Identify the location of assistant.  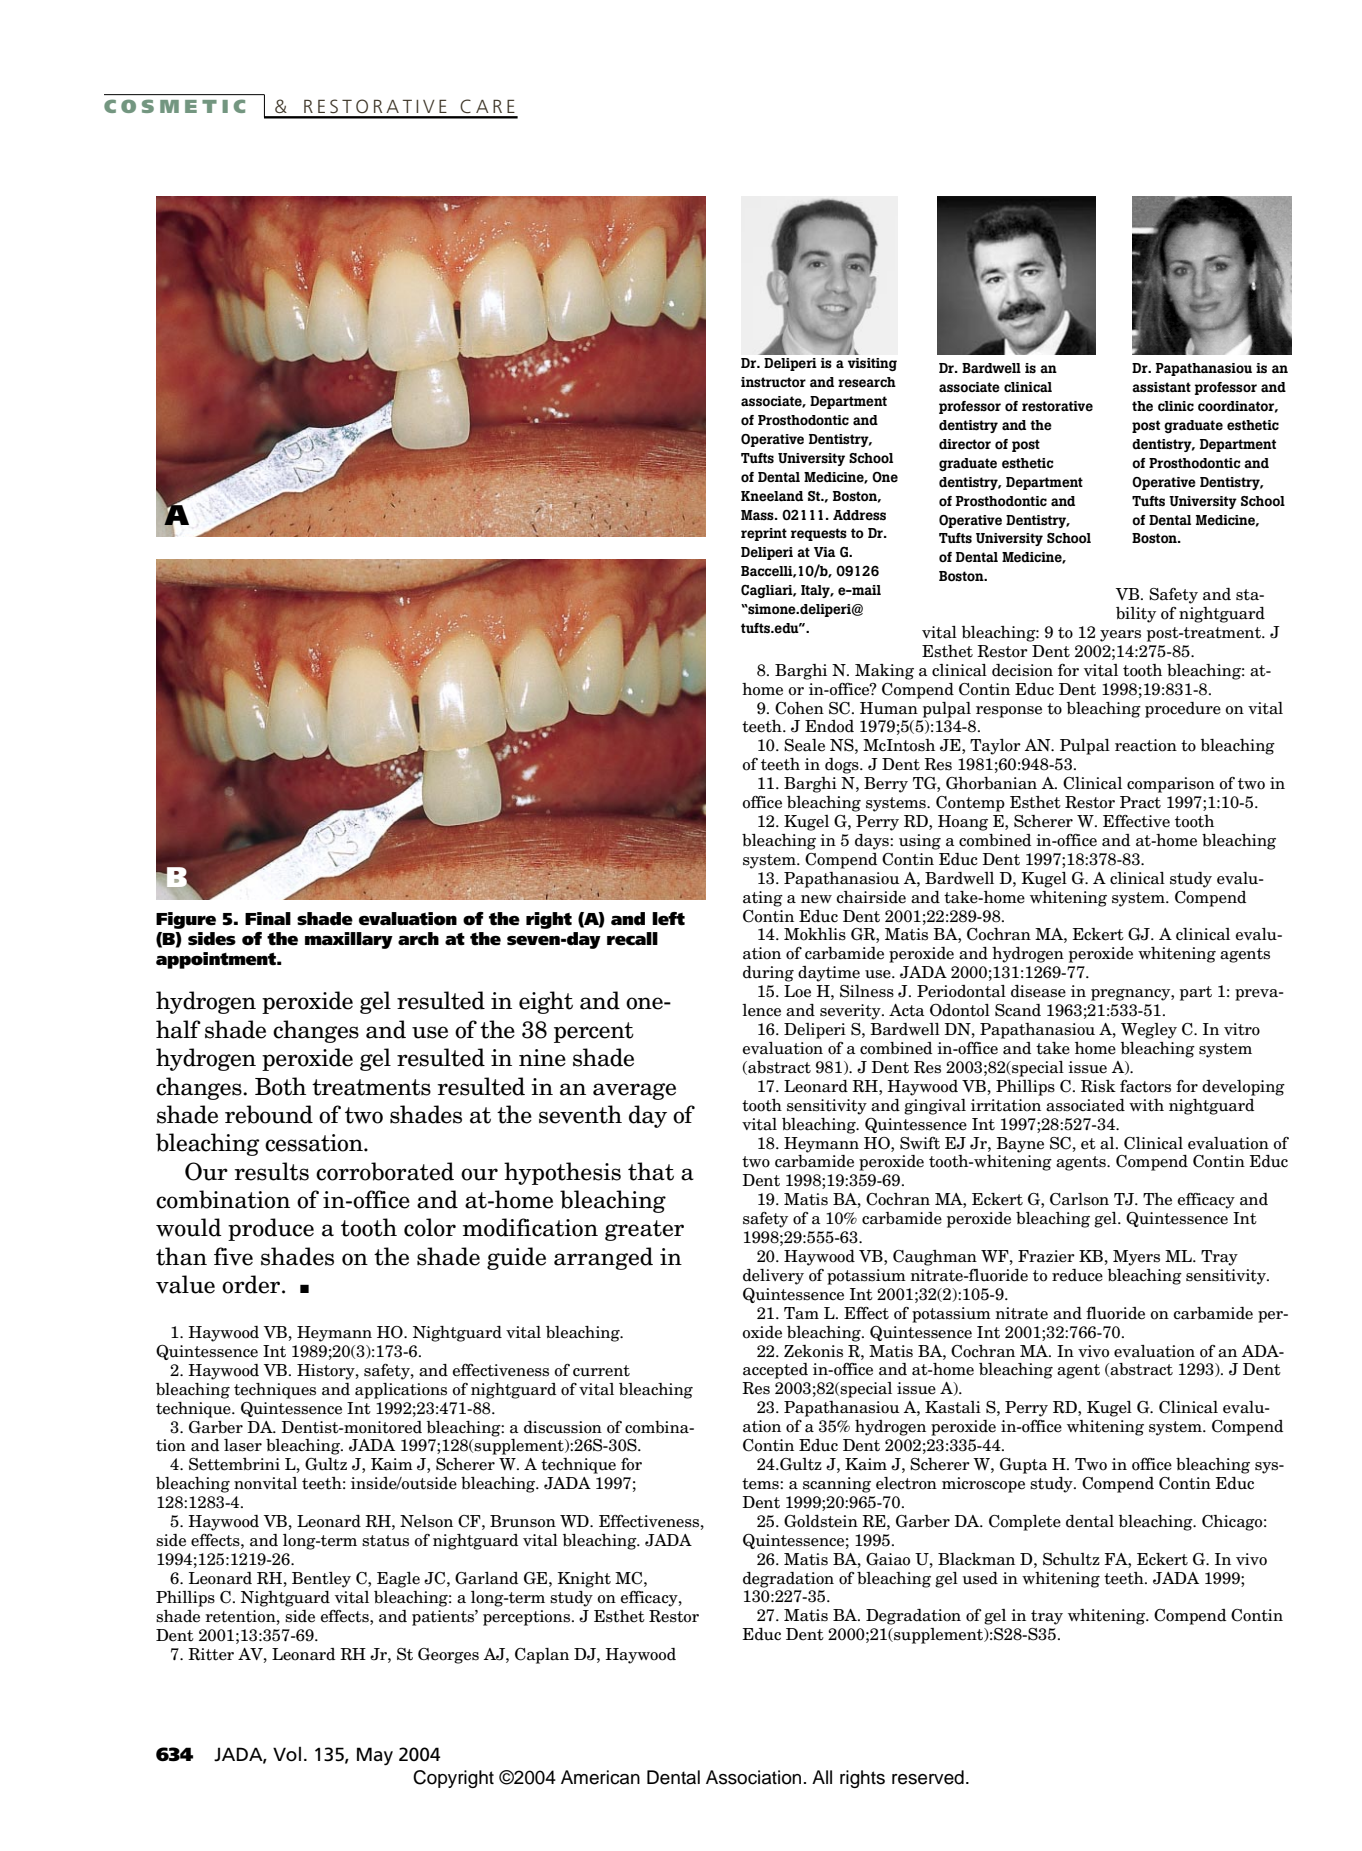
(1161, 387).
